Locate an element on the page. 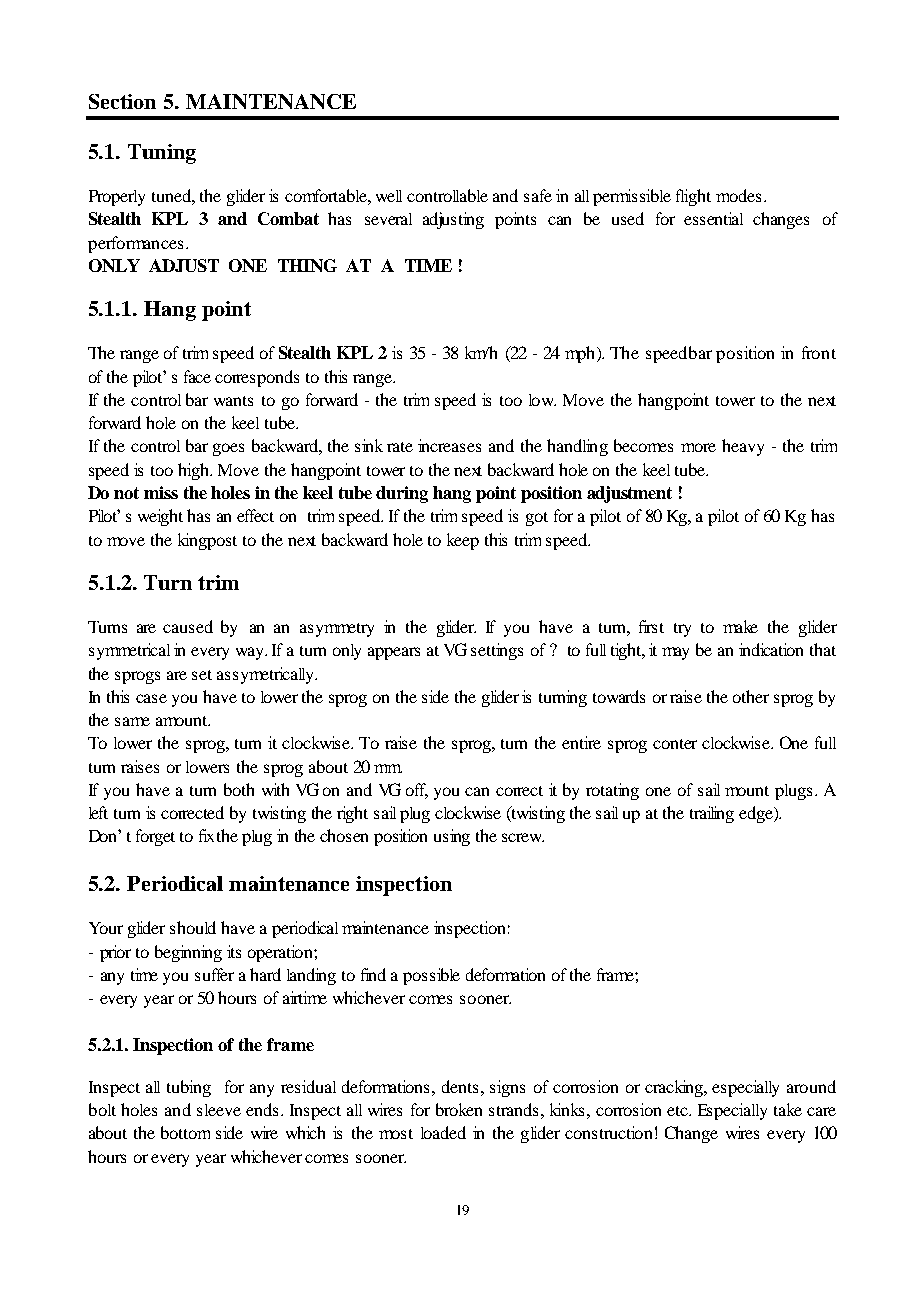 Image resolution: width=924 pixels, height=1307 pixels. fix is located at coordinates (206, 835).
